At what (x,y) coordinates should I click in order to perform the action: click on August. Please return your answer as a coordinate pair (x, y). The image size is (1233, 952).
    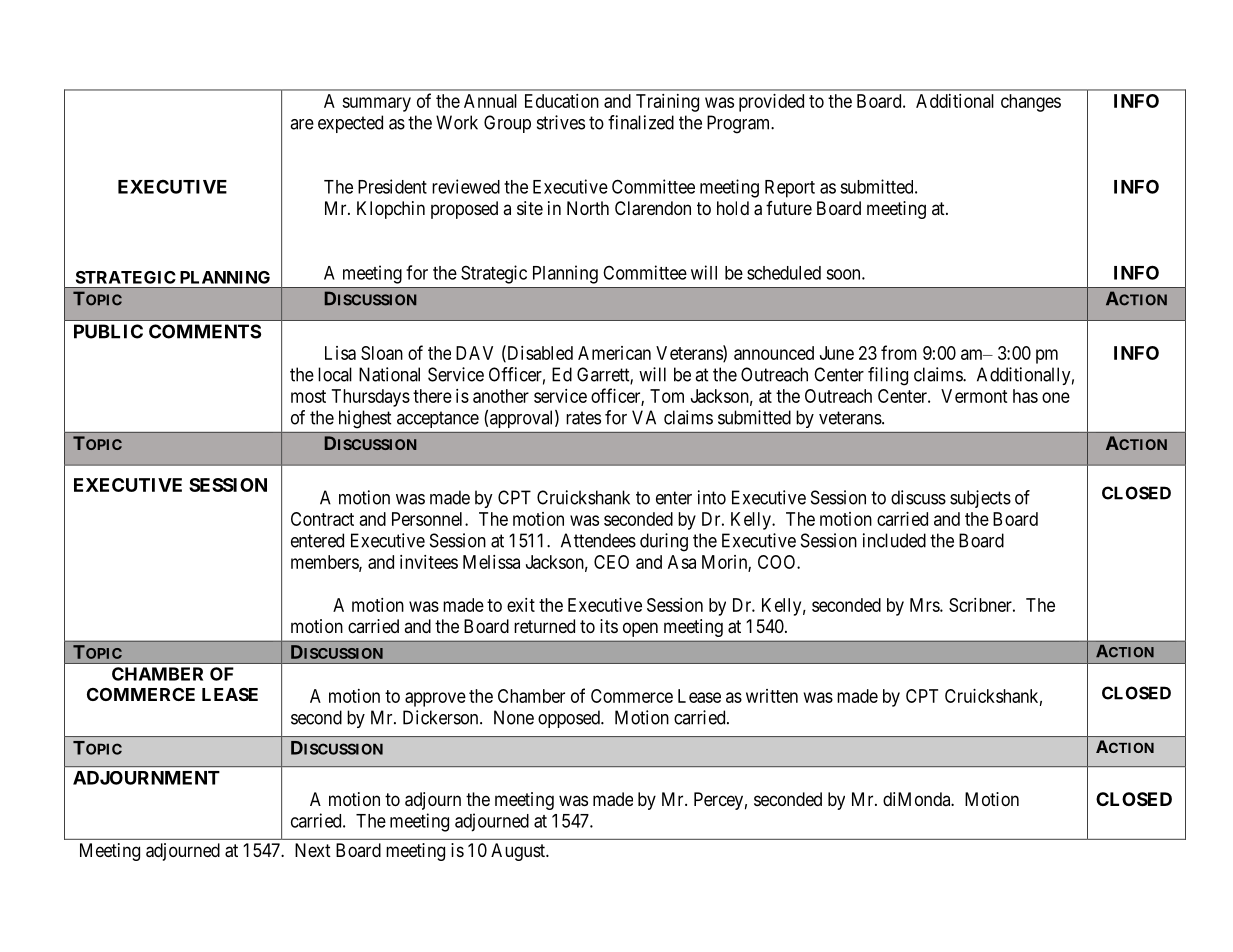
    Looking at the image, I should click on (519, 852).
